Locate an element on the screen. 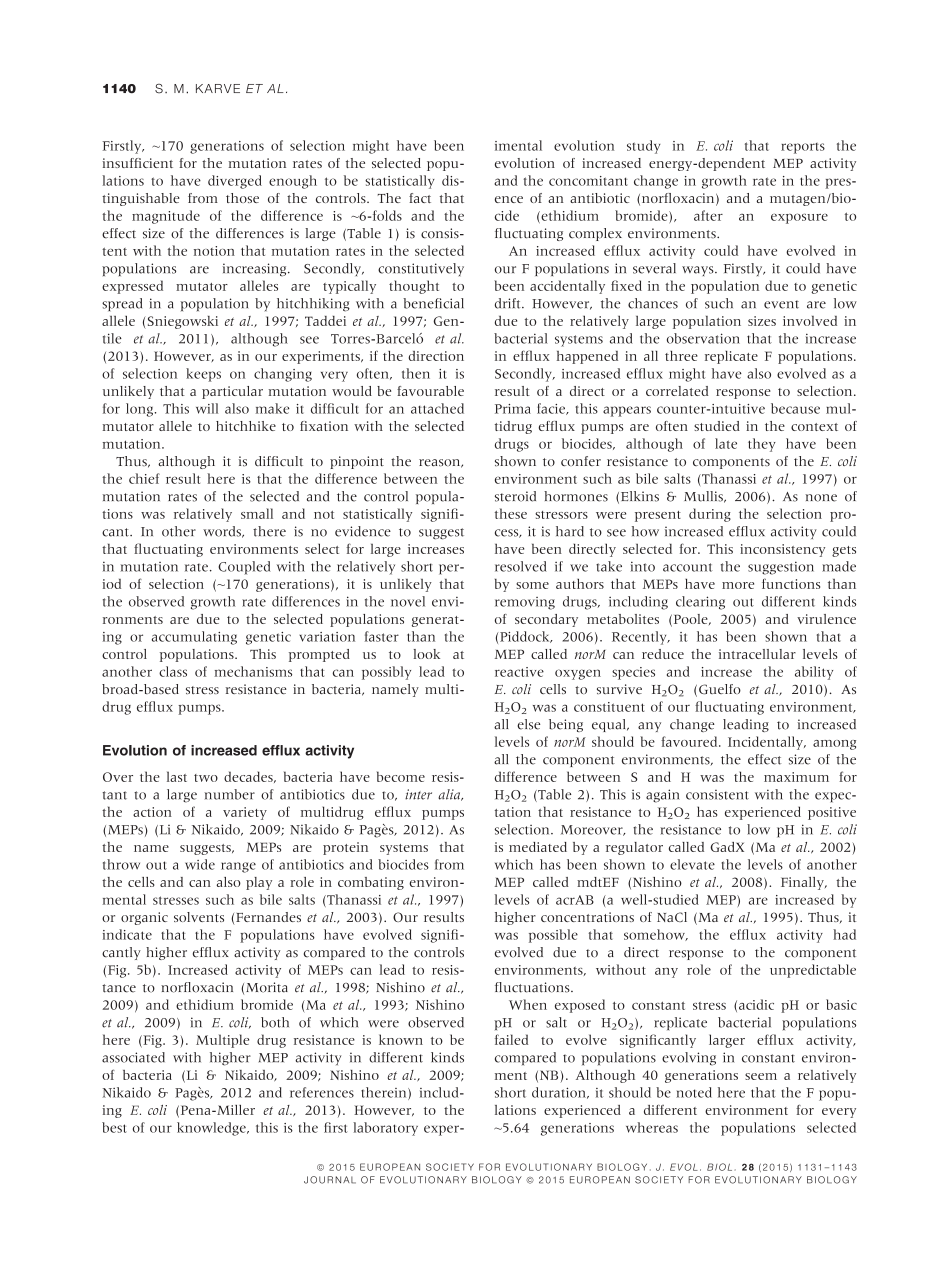  fact is located at coordinates (420, 198).
